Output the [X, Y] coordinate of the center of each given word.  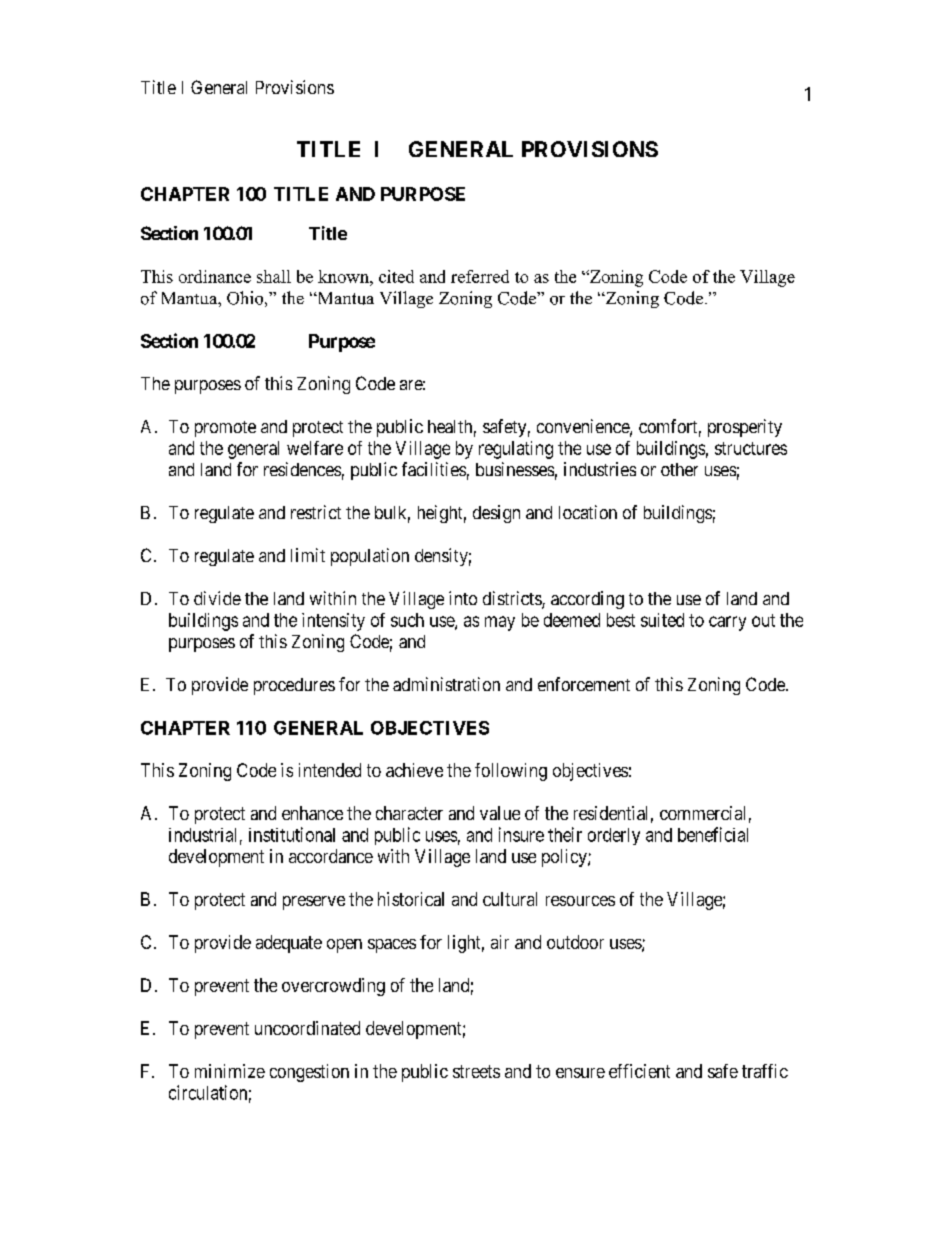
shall [274, 276]
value [500, 813]
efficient [639, 1071]
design [496, 514]
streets [476, 1071]
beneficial [713, 834]
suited [662, 620]
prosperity [745, 428]
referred [480, 276]
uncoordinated [307, 1028]
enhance [312, 813]
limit [308, 555]
